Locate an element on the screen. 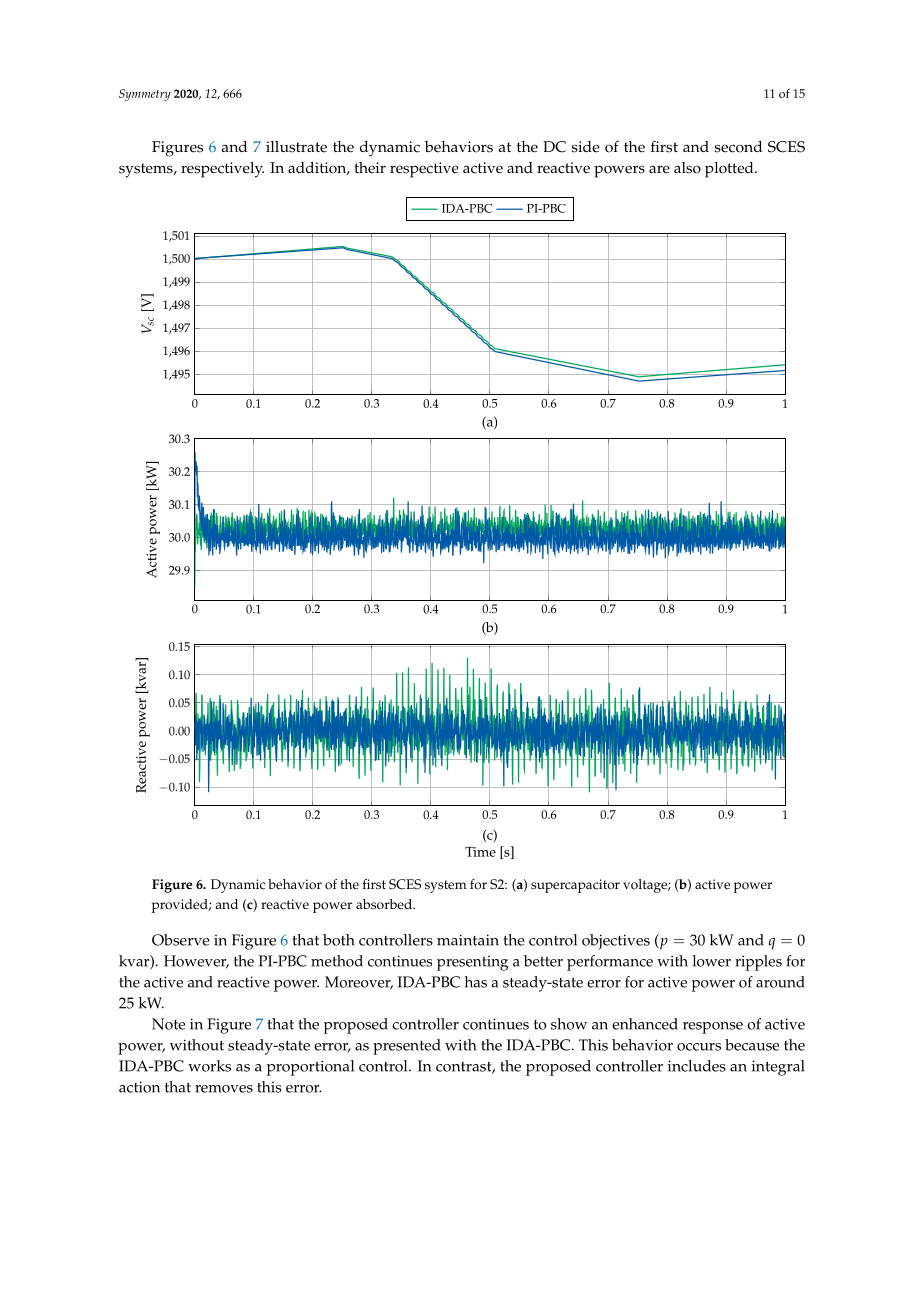 This screenshot has height=1308, width=924. illustrate is located at coordinates (296, 147).
